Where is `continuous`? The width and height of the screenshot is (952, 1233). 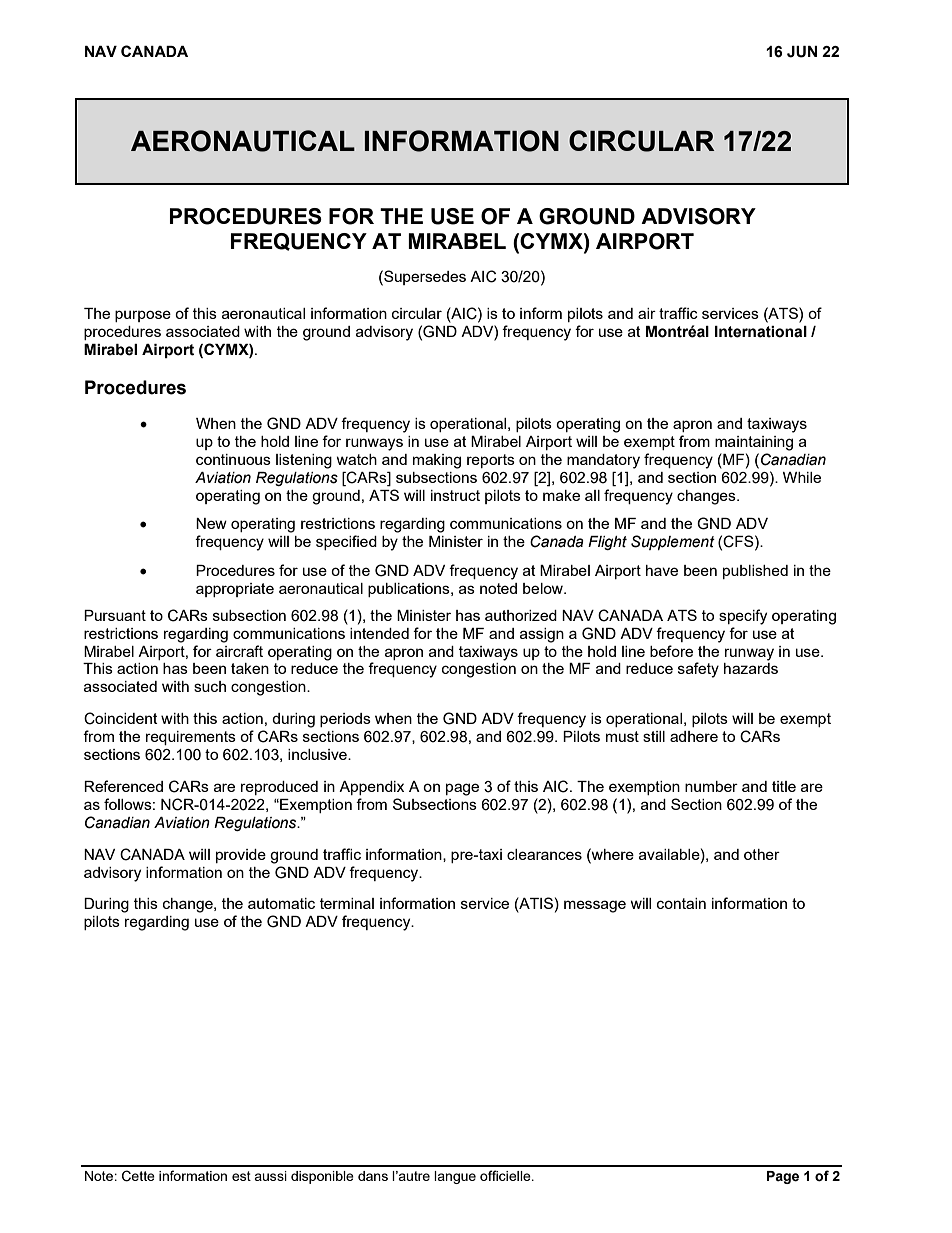 continuous is located at coordinates (233, 459).
